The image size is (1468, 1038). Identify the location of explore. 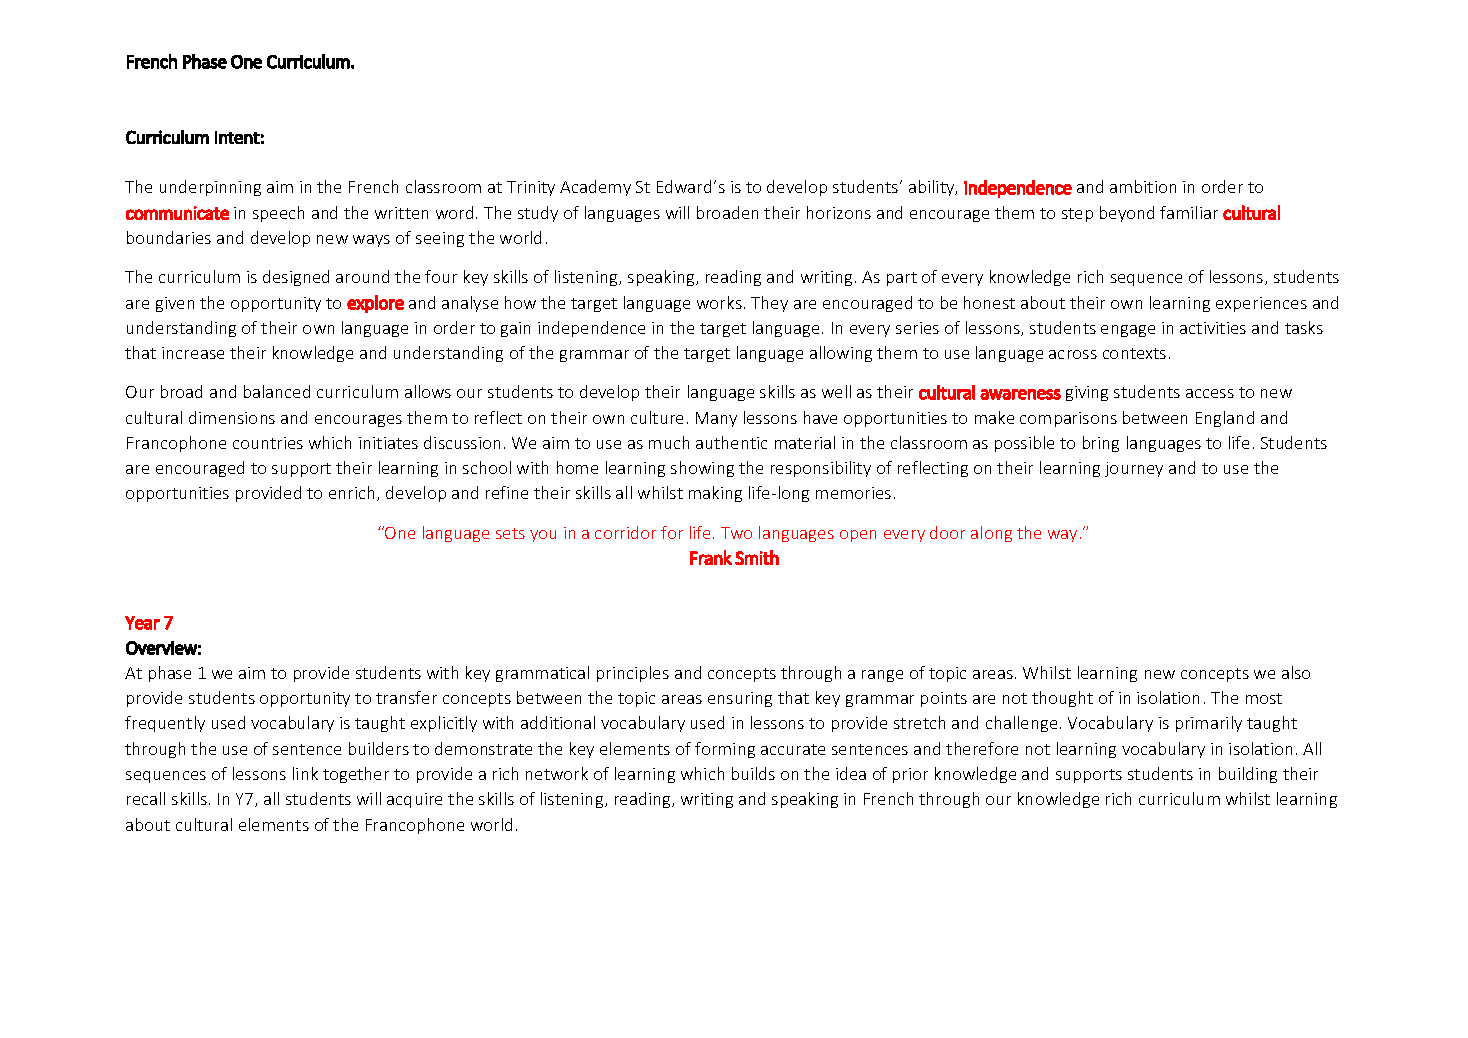
(375, 304).
